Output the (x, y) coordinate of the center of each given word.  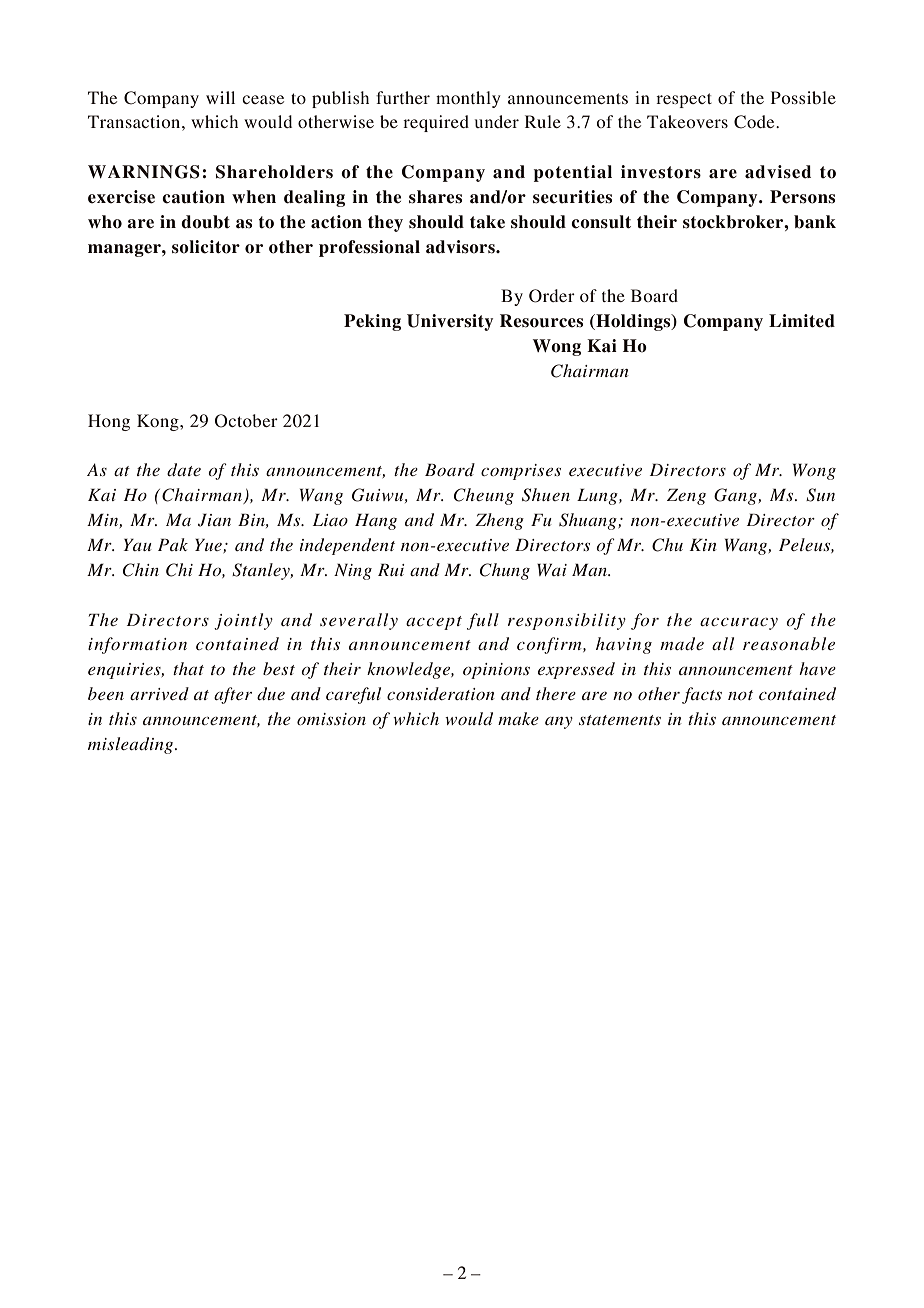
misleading (132, 745)
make (518, 718)
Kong (159, 422)
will (220, 97)
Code (755, 122)
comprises (521, 472)
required (436, 123)
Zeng (686, 497)
